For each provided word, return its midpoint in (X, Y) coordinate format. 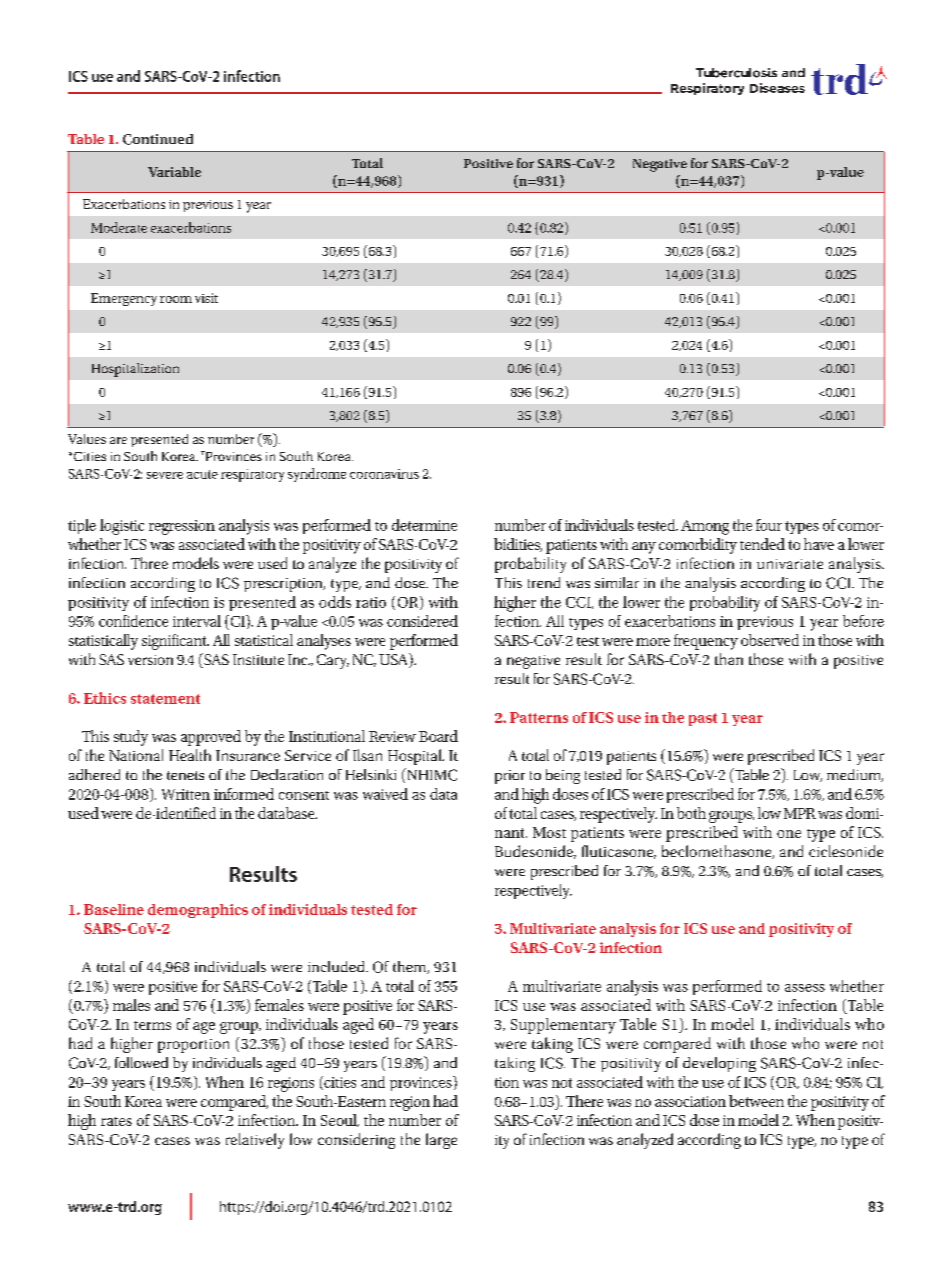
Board (438, 736)
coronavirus (384, 474)
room (176, 299)
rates (116, 1121)
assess (805, 988)
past (703, 719)
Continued (158, 139)
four (769, 525)
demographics (198, 911)
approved (211, 738)
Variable (174, 172)
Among (705, 527)
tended (762, 544)
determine (424, 525)
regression (182, 527)
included (337, 966)
